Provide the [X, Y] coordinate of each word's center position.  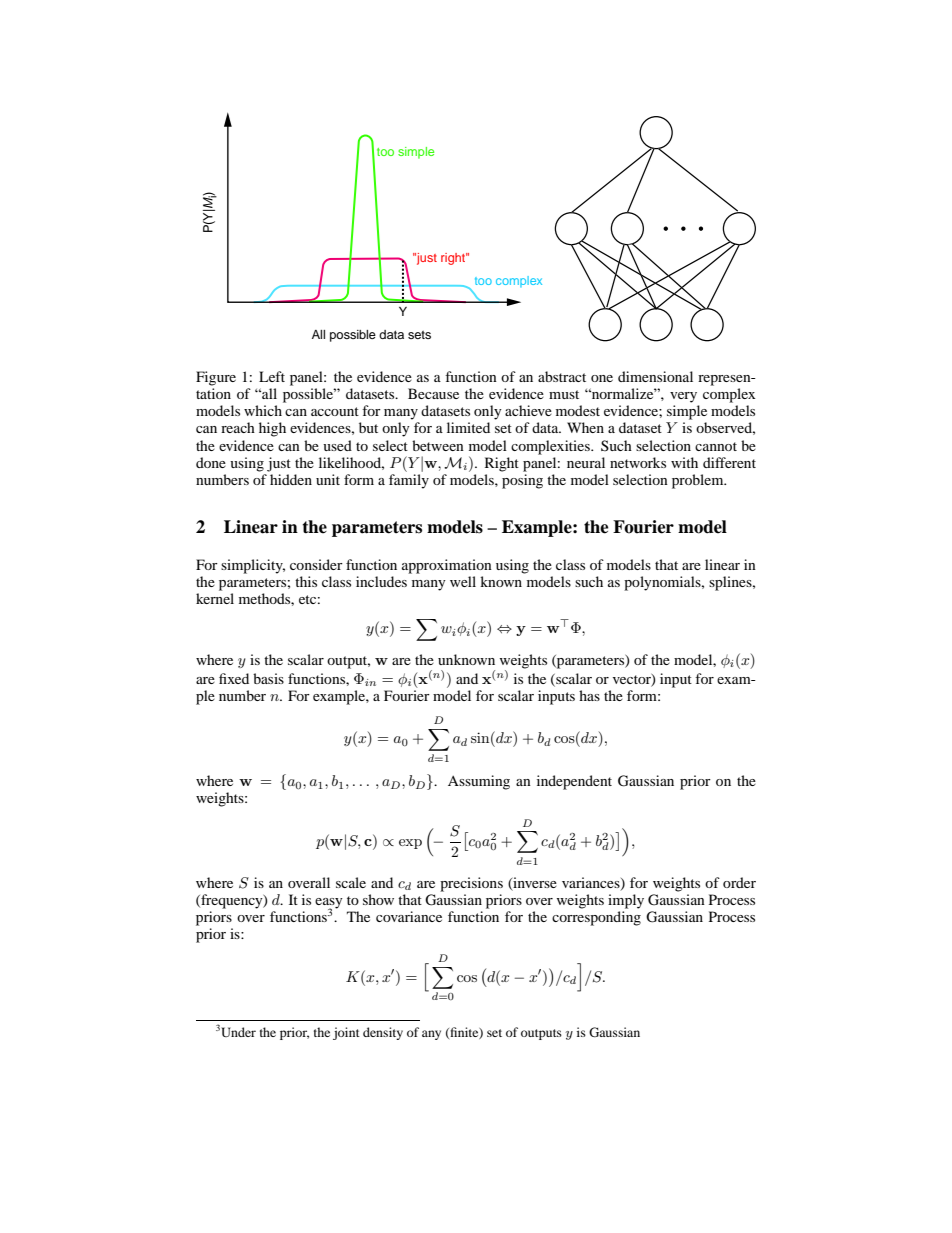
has [589, 695]
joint [346, 1033]
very [683, 397]
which [263, 410]
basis [268, 678]
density [383, 1033]
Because [433, 393]
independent [574, 782]
